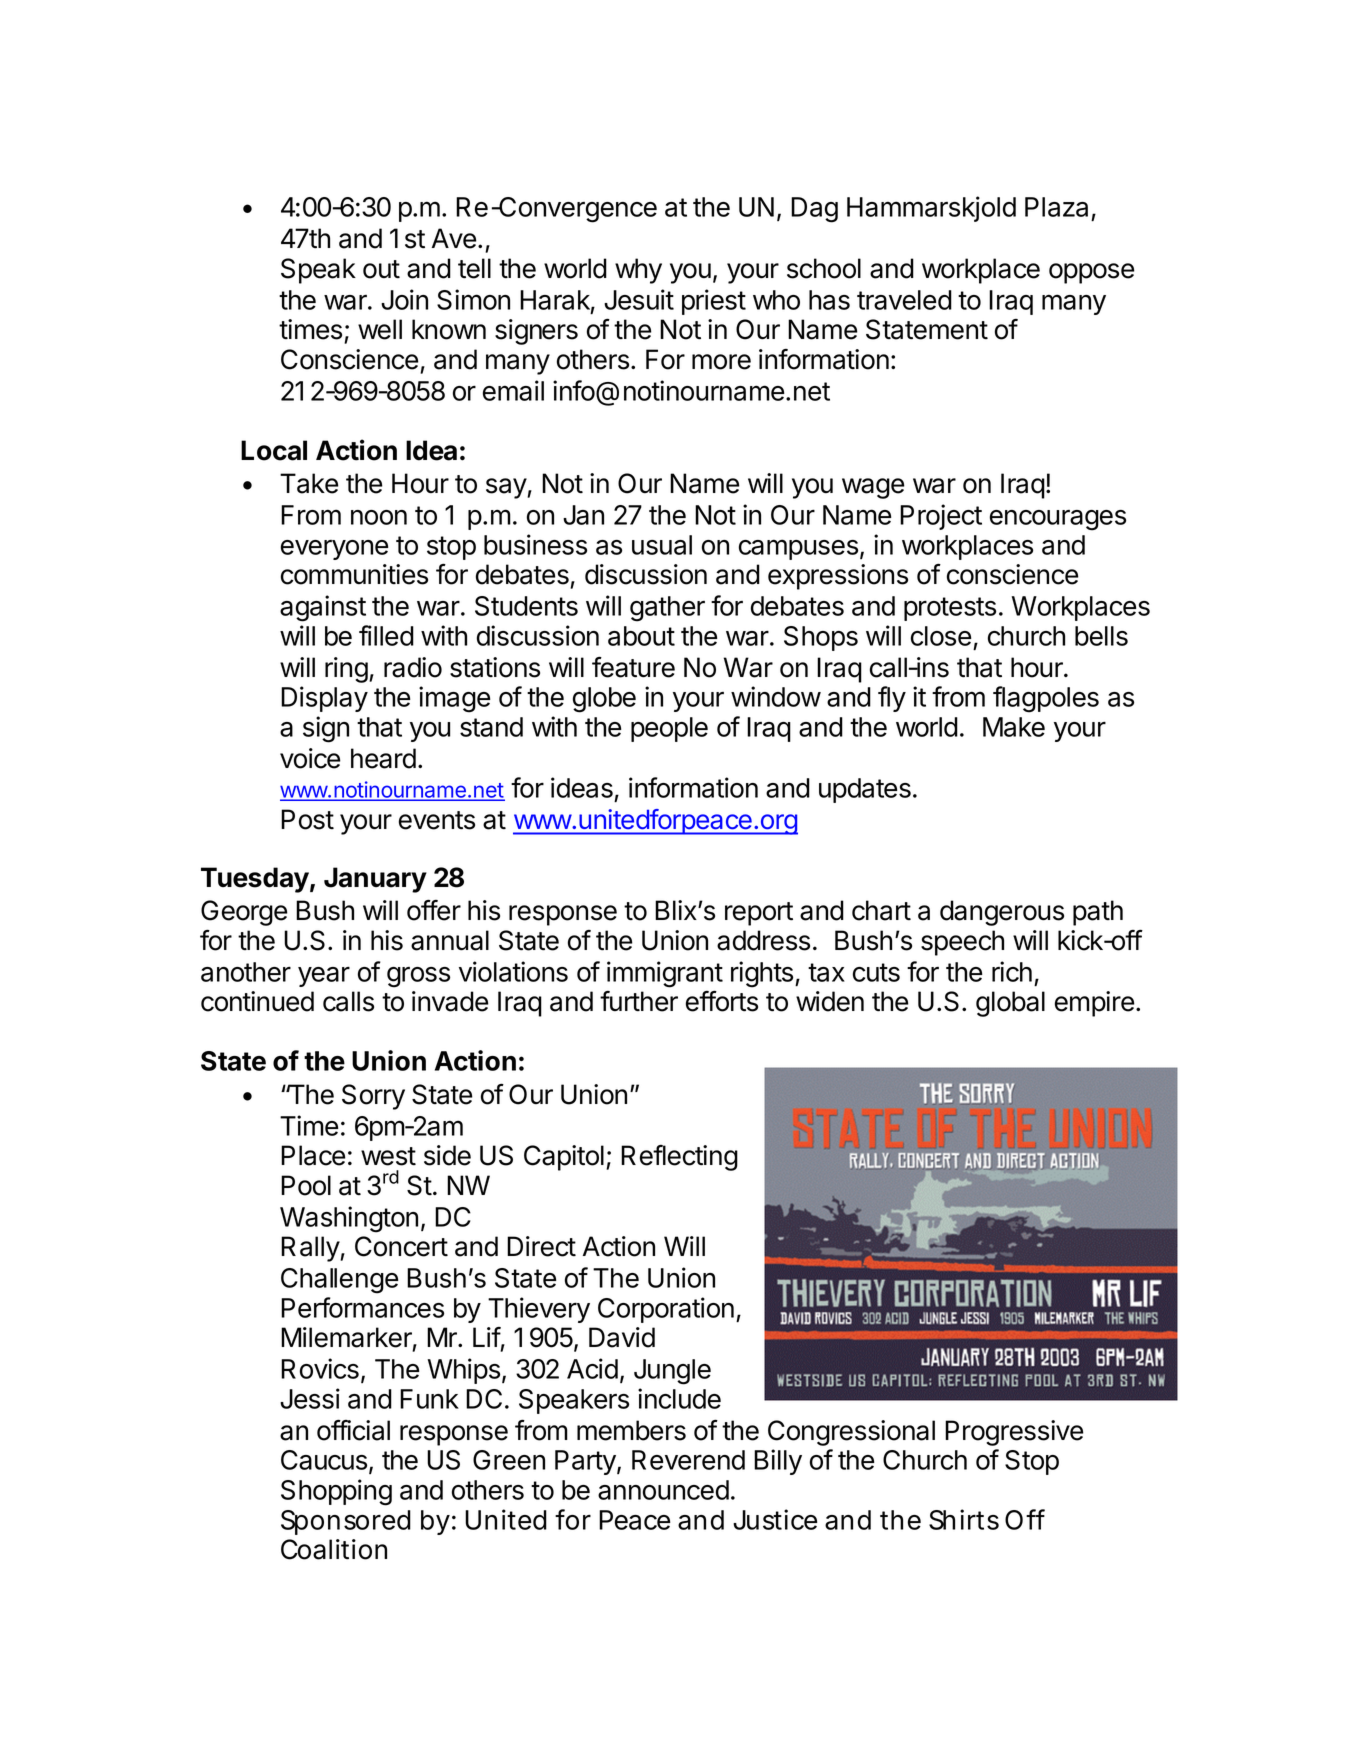 The image size is (1351, 1748). Describe the element at coordinates (373, 1097) in the screenshot. I see `Sorry` at that location.
